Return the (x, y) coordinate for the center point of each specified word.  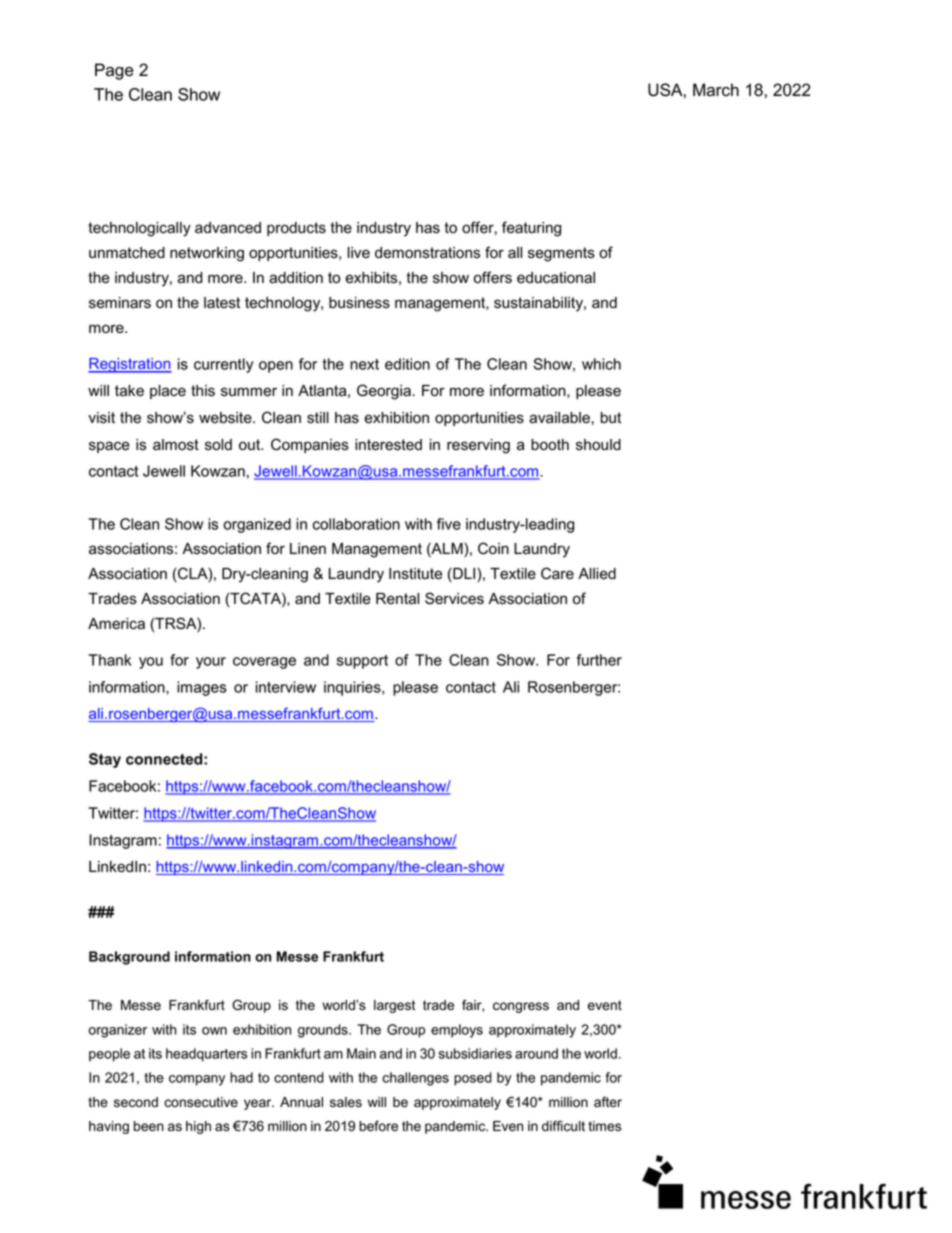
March (716, 90)
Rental (397, 599)
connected (165, 759)
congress (521, 1007)
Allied (597, 574)
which (601, 364)
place (168, 392)
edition (407, 364)
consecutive (201, 1102)
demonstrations (427, 253)
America (116, 624)
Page (114, 71)
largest (395, 1006)
